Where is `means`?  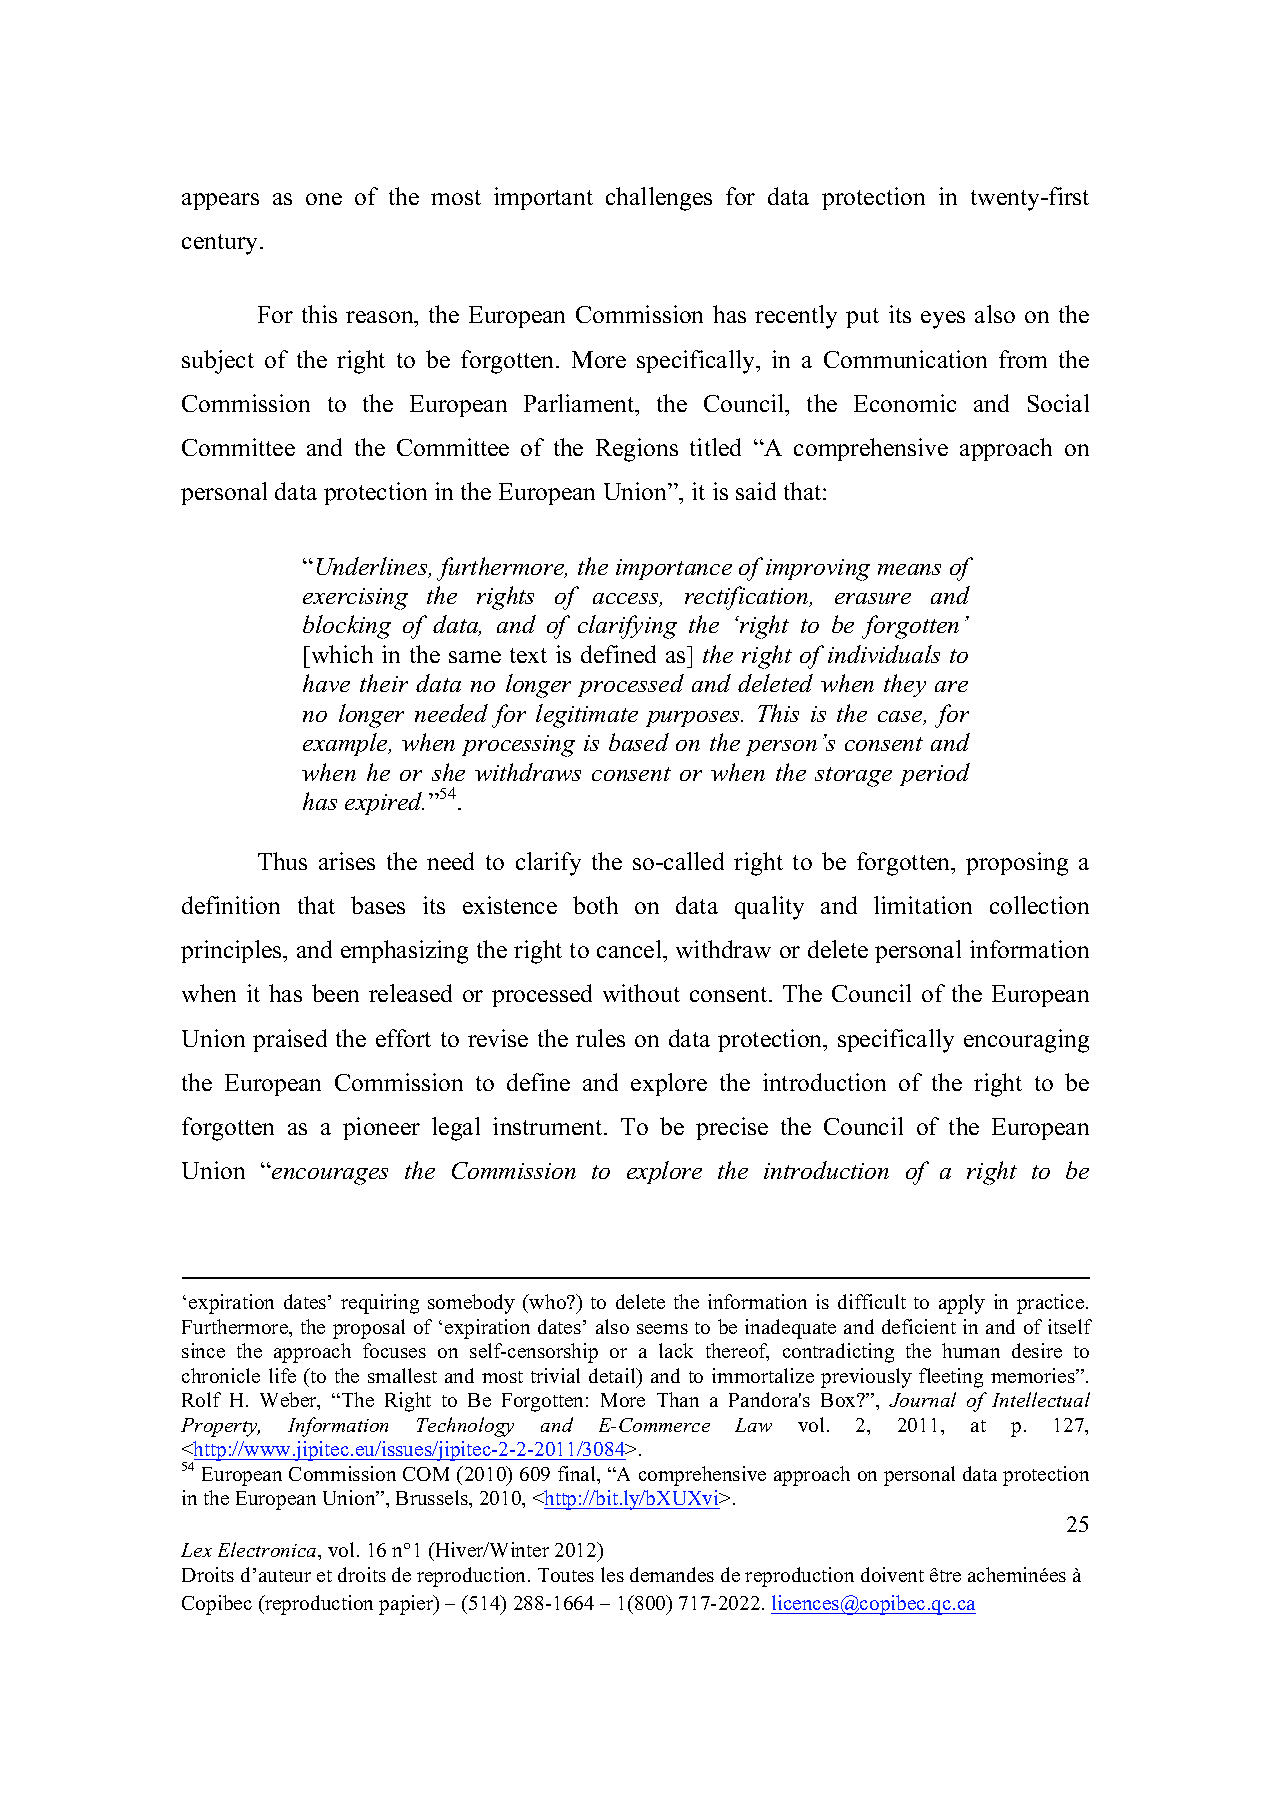 means is located at coordinates (909, 569).
